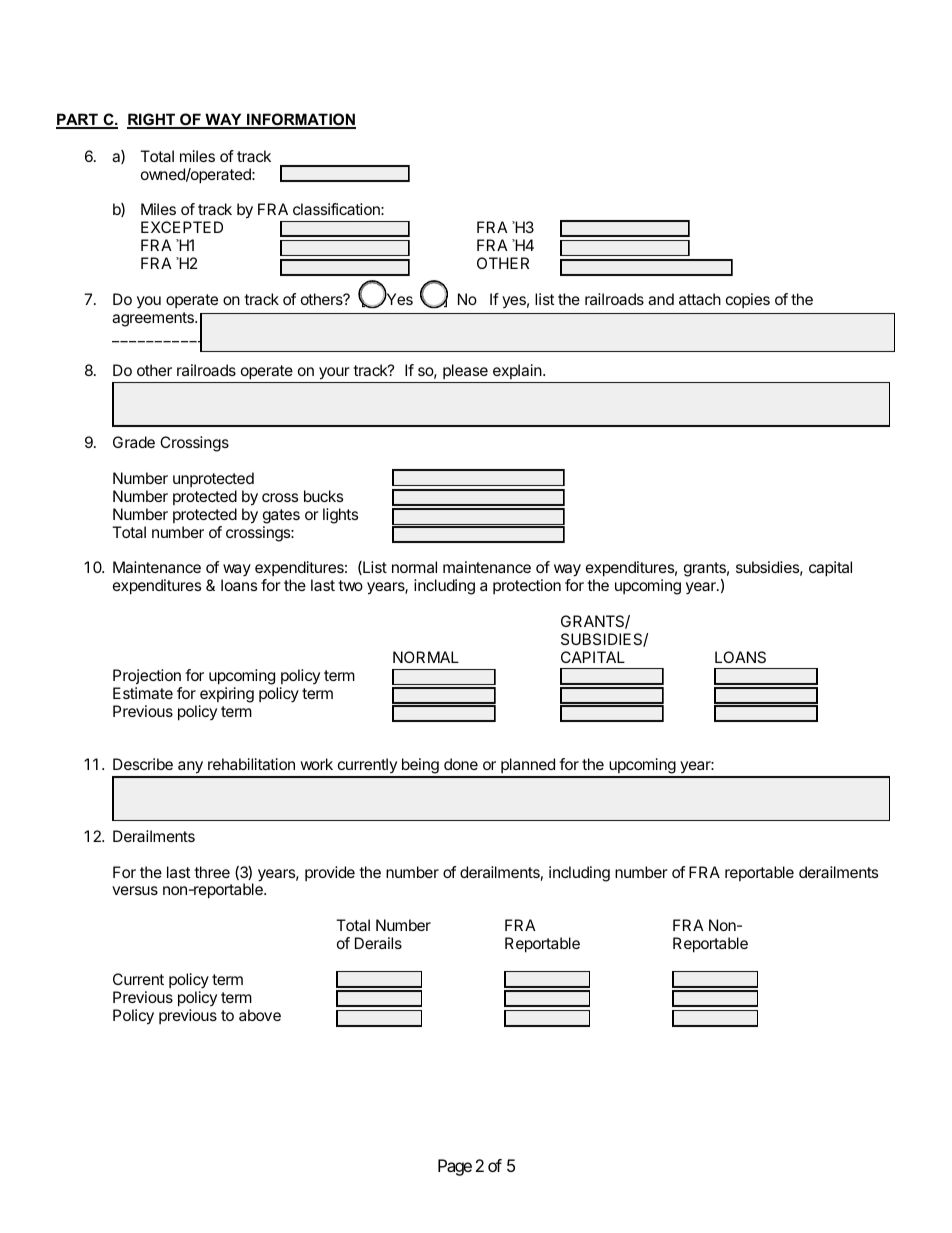 The image size is (952, 1233). I want to click on INFORMATION, so click(300, 121).
